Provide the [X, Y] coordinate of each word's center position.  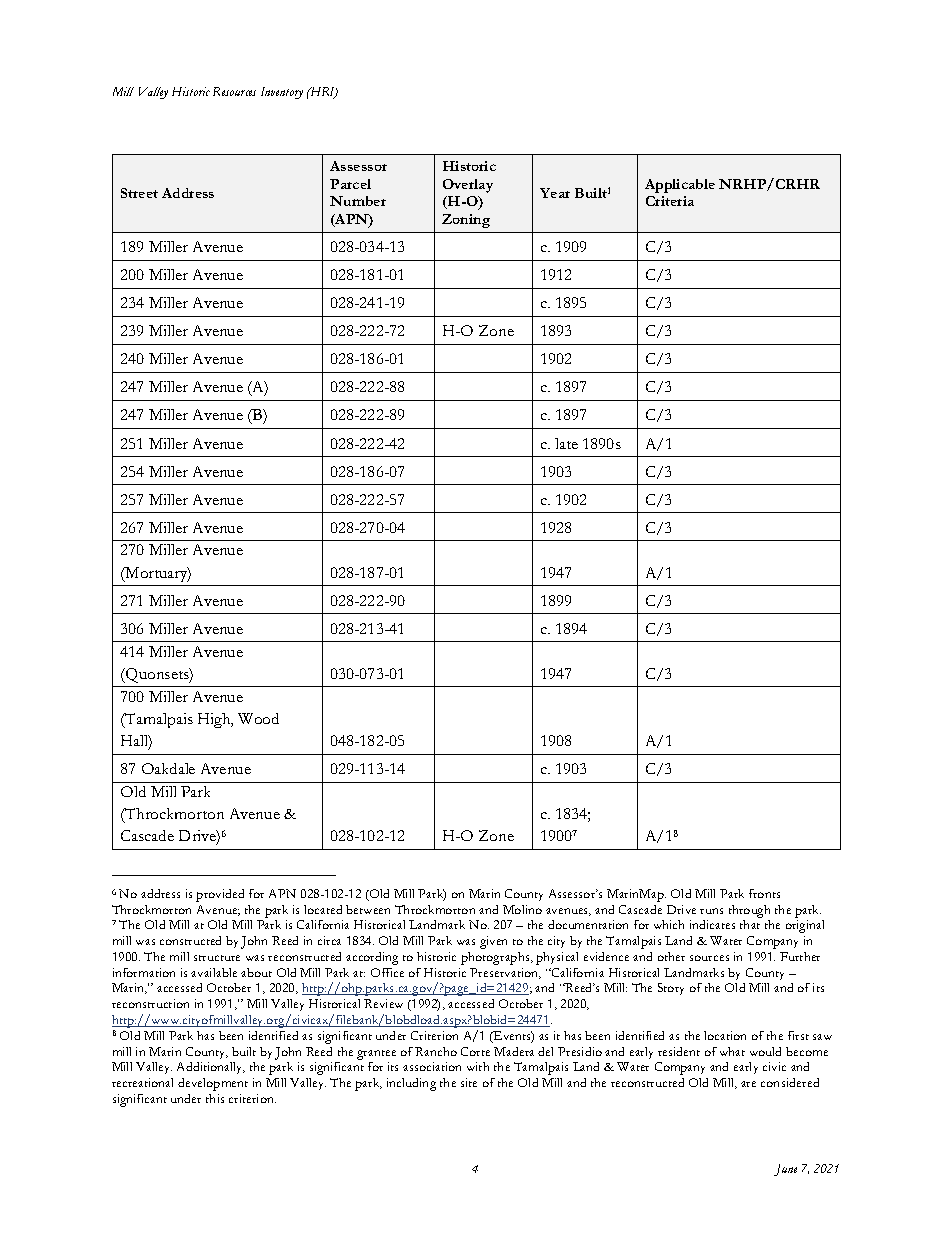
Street [139, 193]
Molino [522, 909]
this [215, 1098]
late [566, 443]
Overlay [468, 186]
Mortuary [157, 574]
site [469, 1082]
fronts [764, 893]
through [749, 911]
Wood [258, 718]
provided [220, 895]
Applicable [680, 186]
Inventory [282, 93]
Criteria [670, 201]
